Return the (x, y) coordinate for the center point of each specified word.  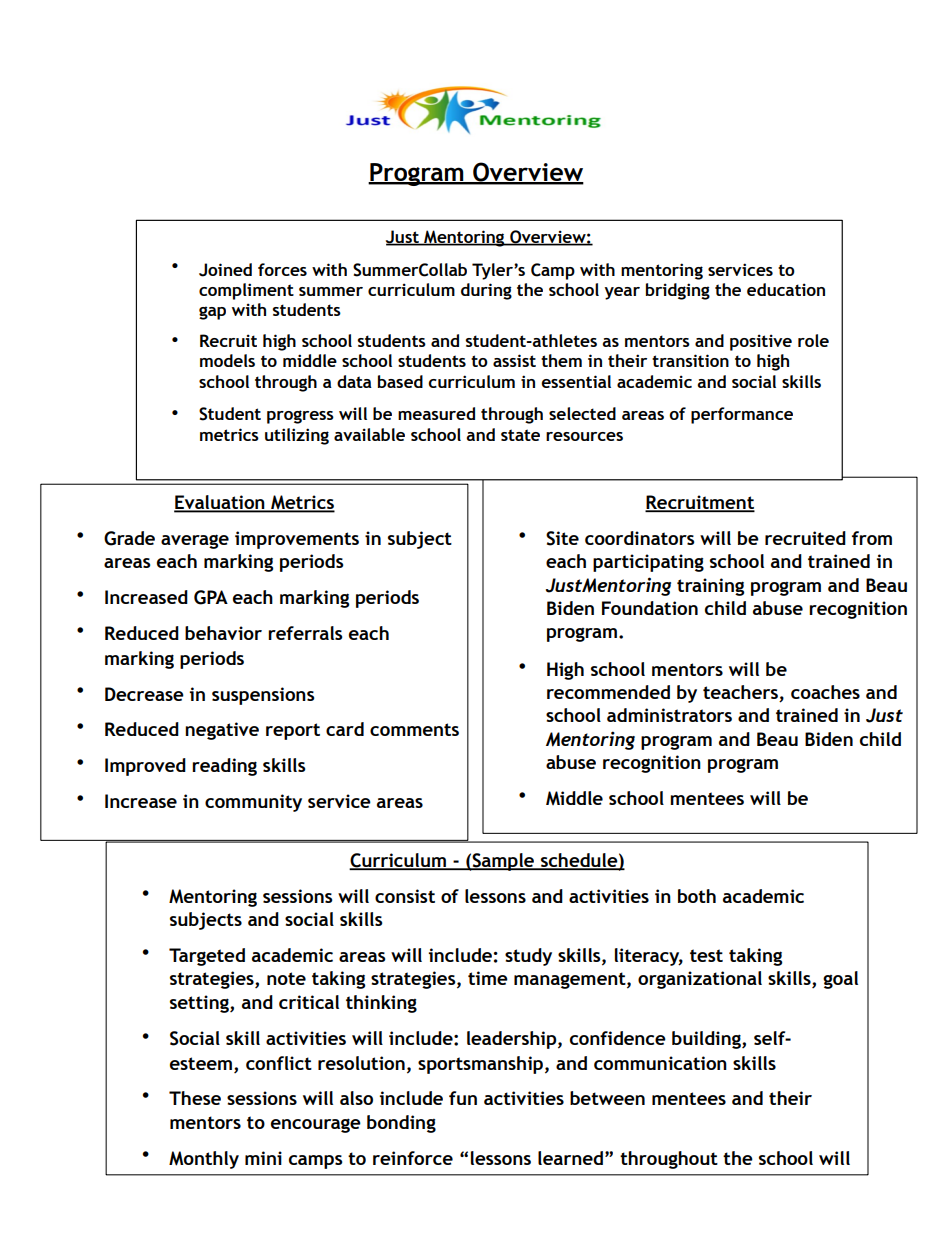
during (486, 291)
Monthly (204, 1160)
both (697, 896)
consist (405, 896)
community (253, 803)
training (710, 587)
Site (562, 538)
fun (463, 1098)
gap (212, 313)
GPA (211, 597)
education (786, 289)
